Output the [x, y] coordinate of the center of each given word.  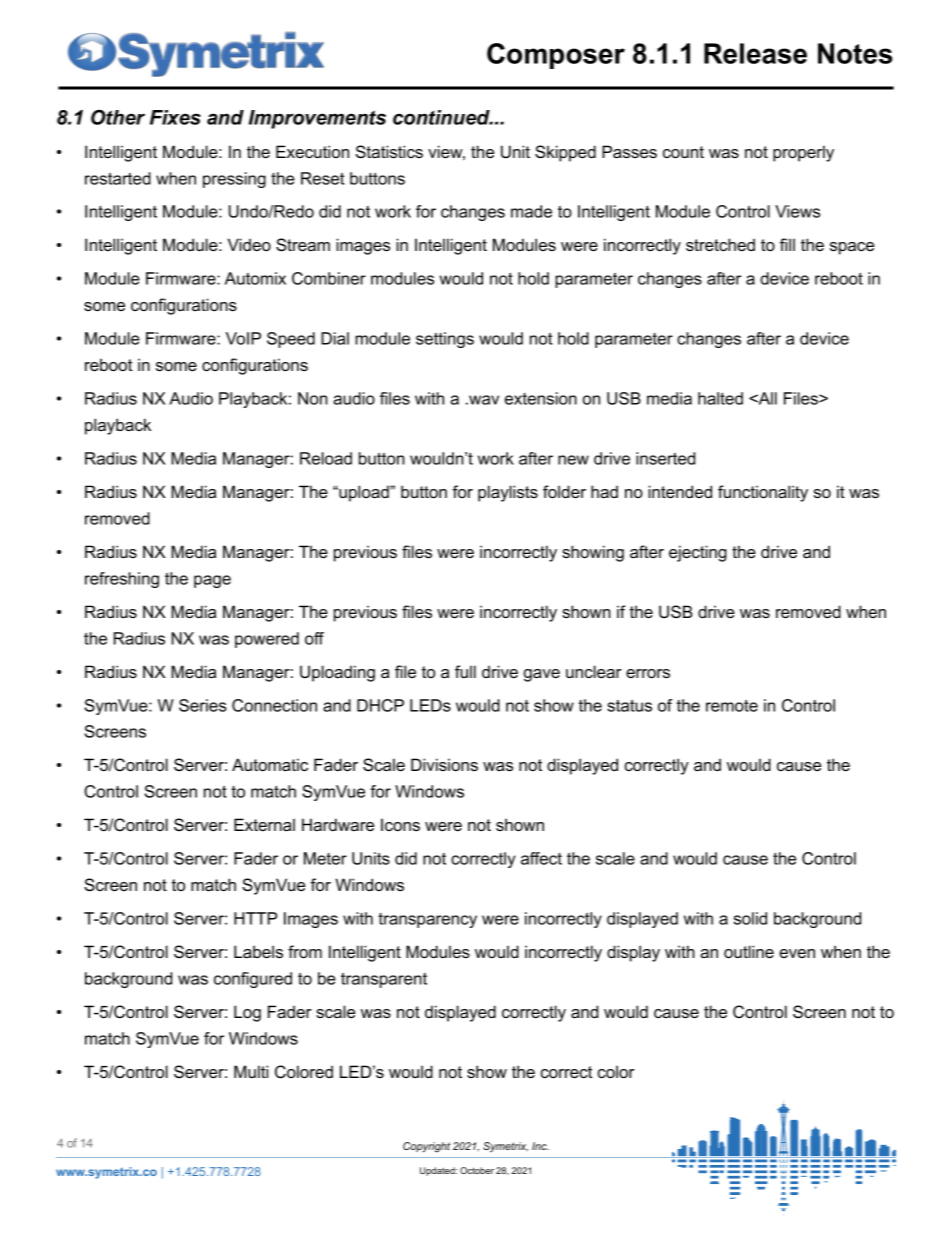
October [477, 1170]
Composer [556, 56]
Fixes [175, 117]
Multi [251, 1071]
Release [755, 53]
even [797, 953]
